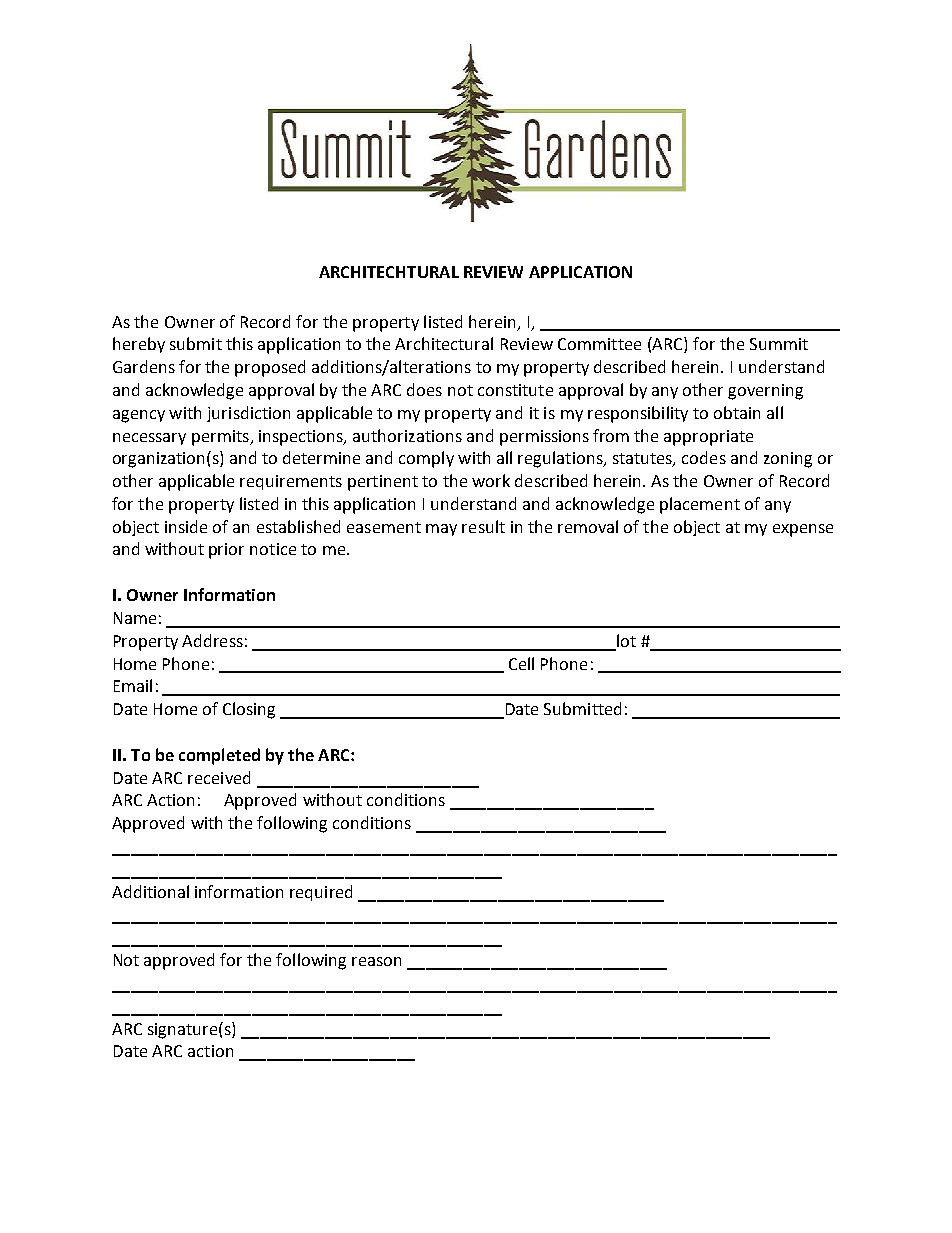 Image resolution: width=952 pixels, height=1233 pixels. I want to click on proposed, so click(270, 368).
